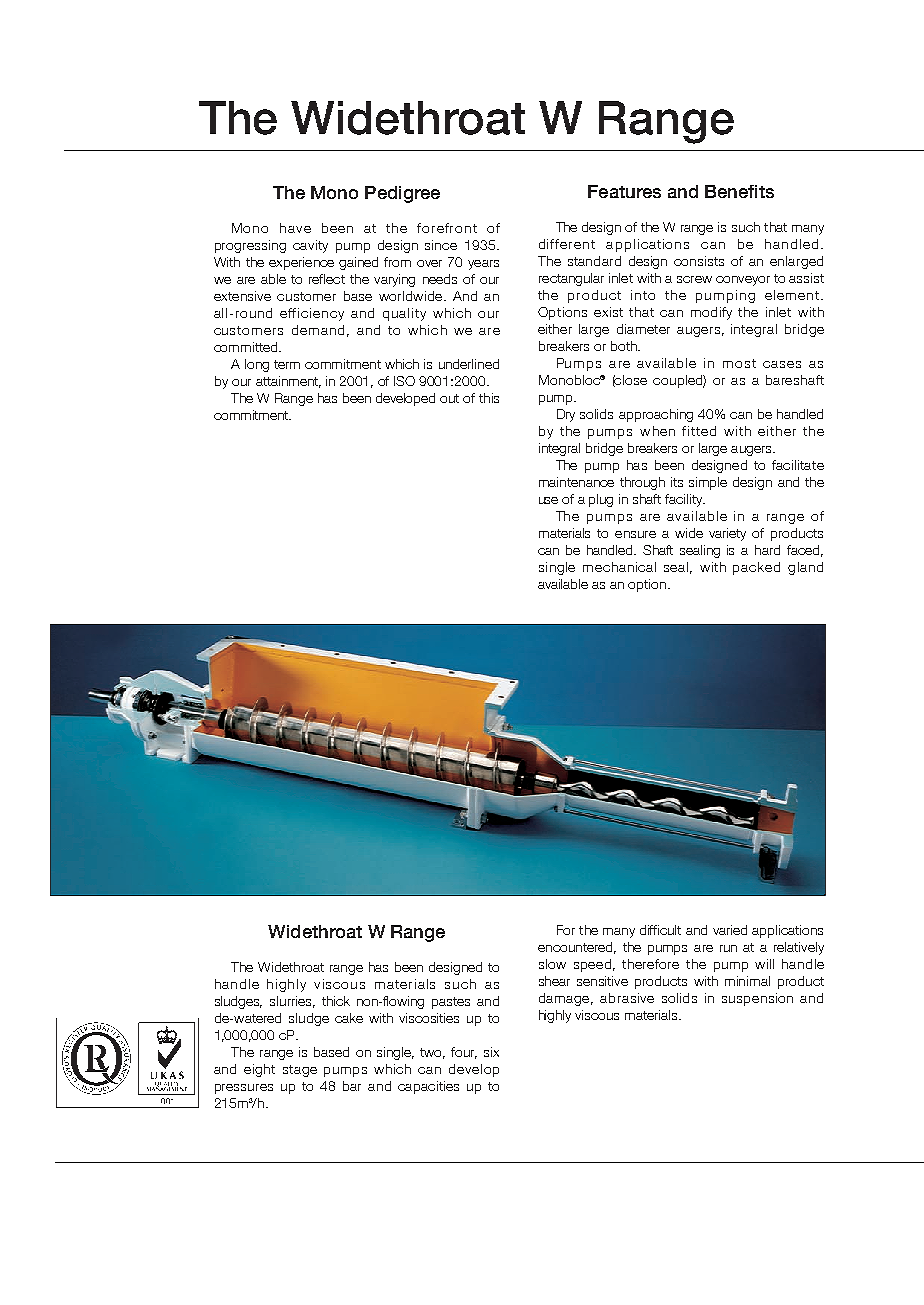  I want to click on use, so click(548, 500).
